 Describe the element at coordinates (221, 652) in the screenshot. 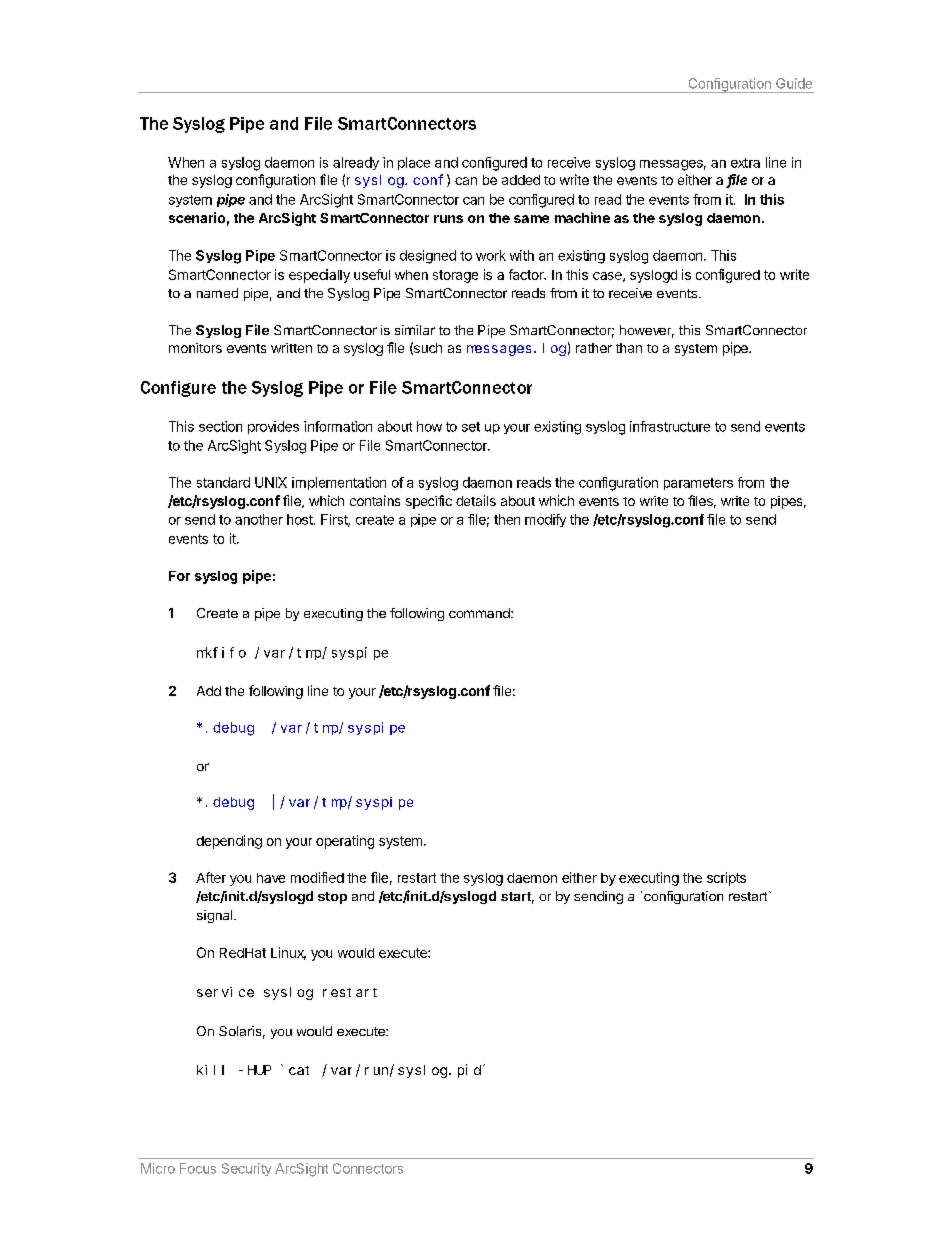

I see `mkfifo` at that location.
